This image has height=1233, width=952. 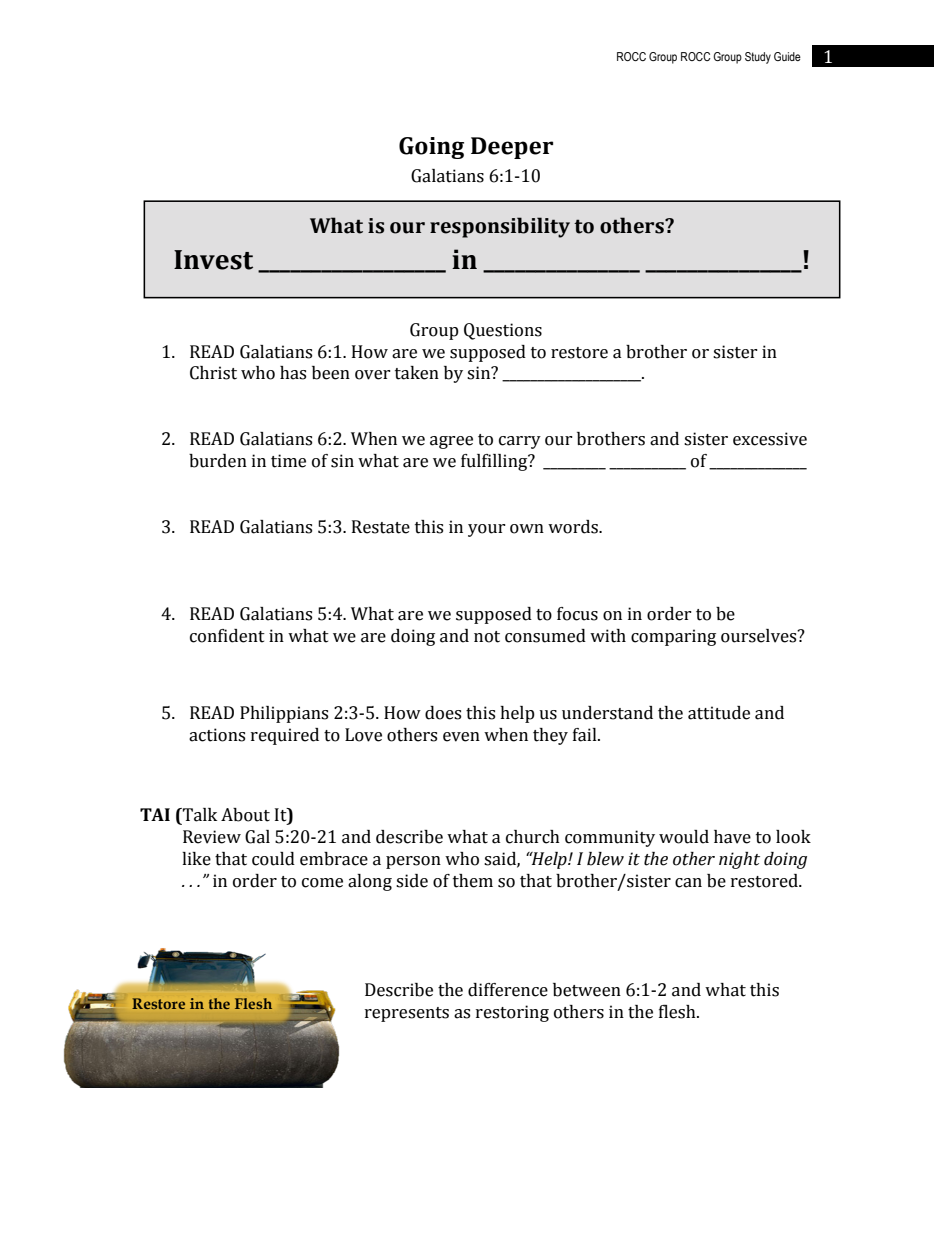 What do you see at coordinates (487, 530) in the image?
I see `your` at bounding box center [487, 530].
